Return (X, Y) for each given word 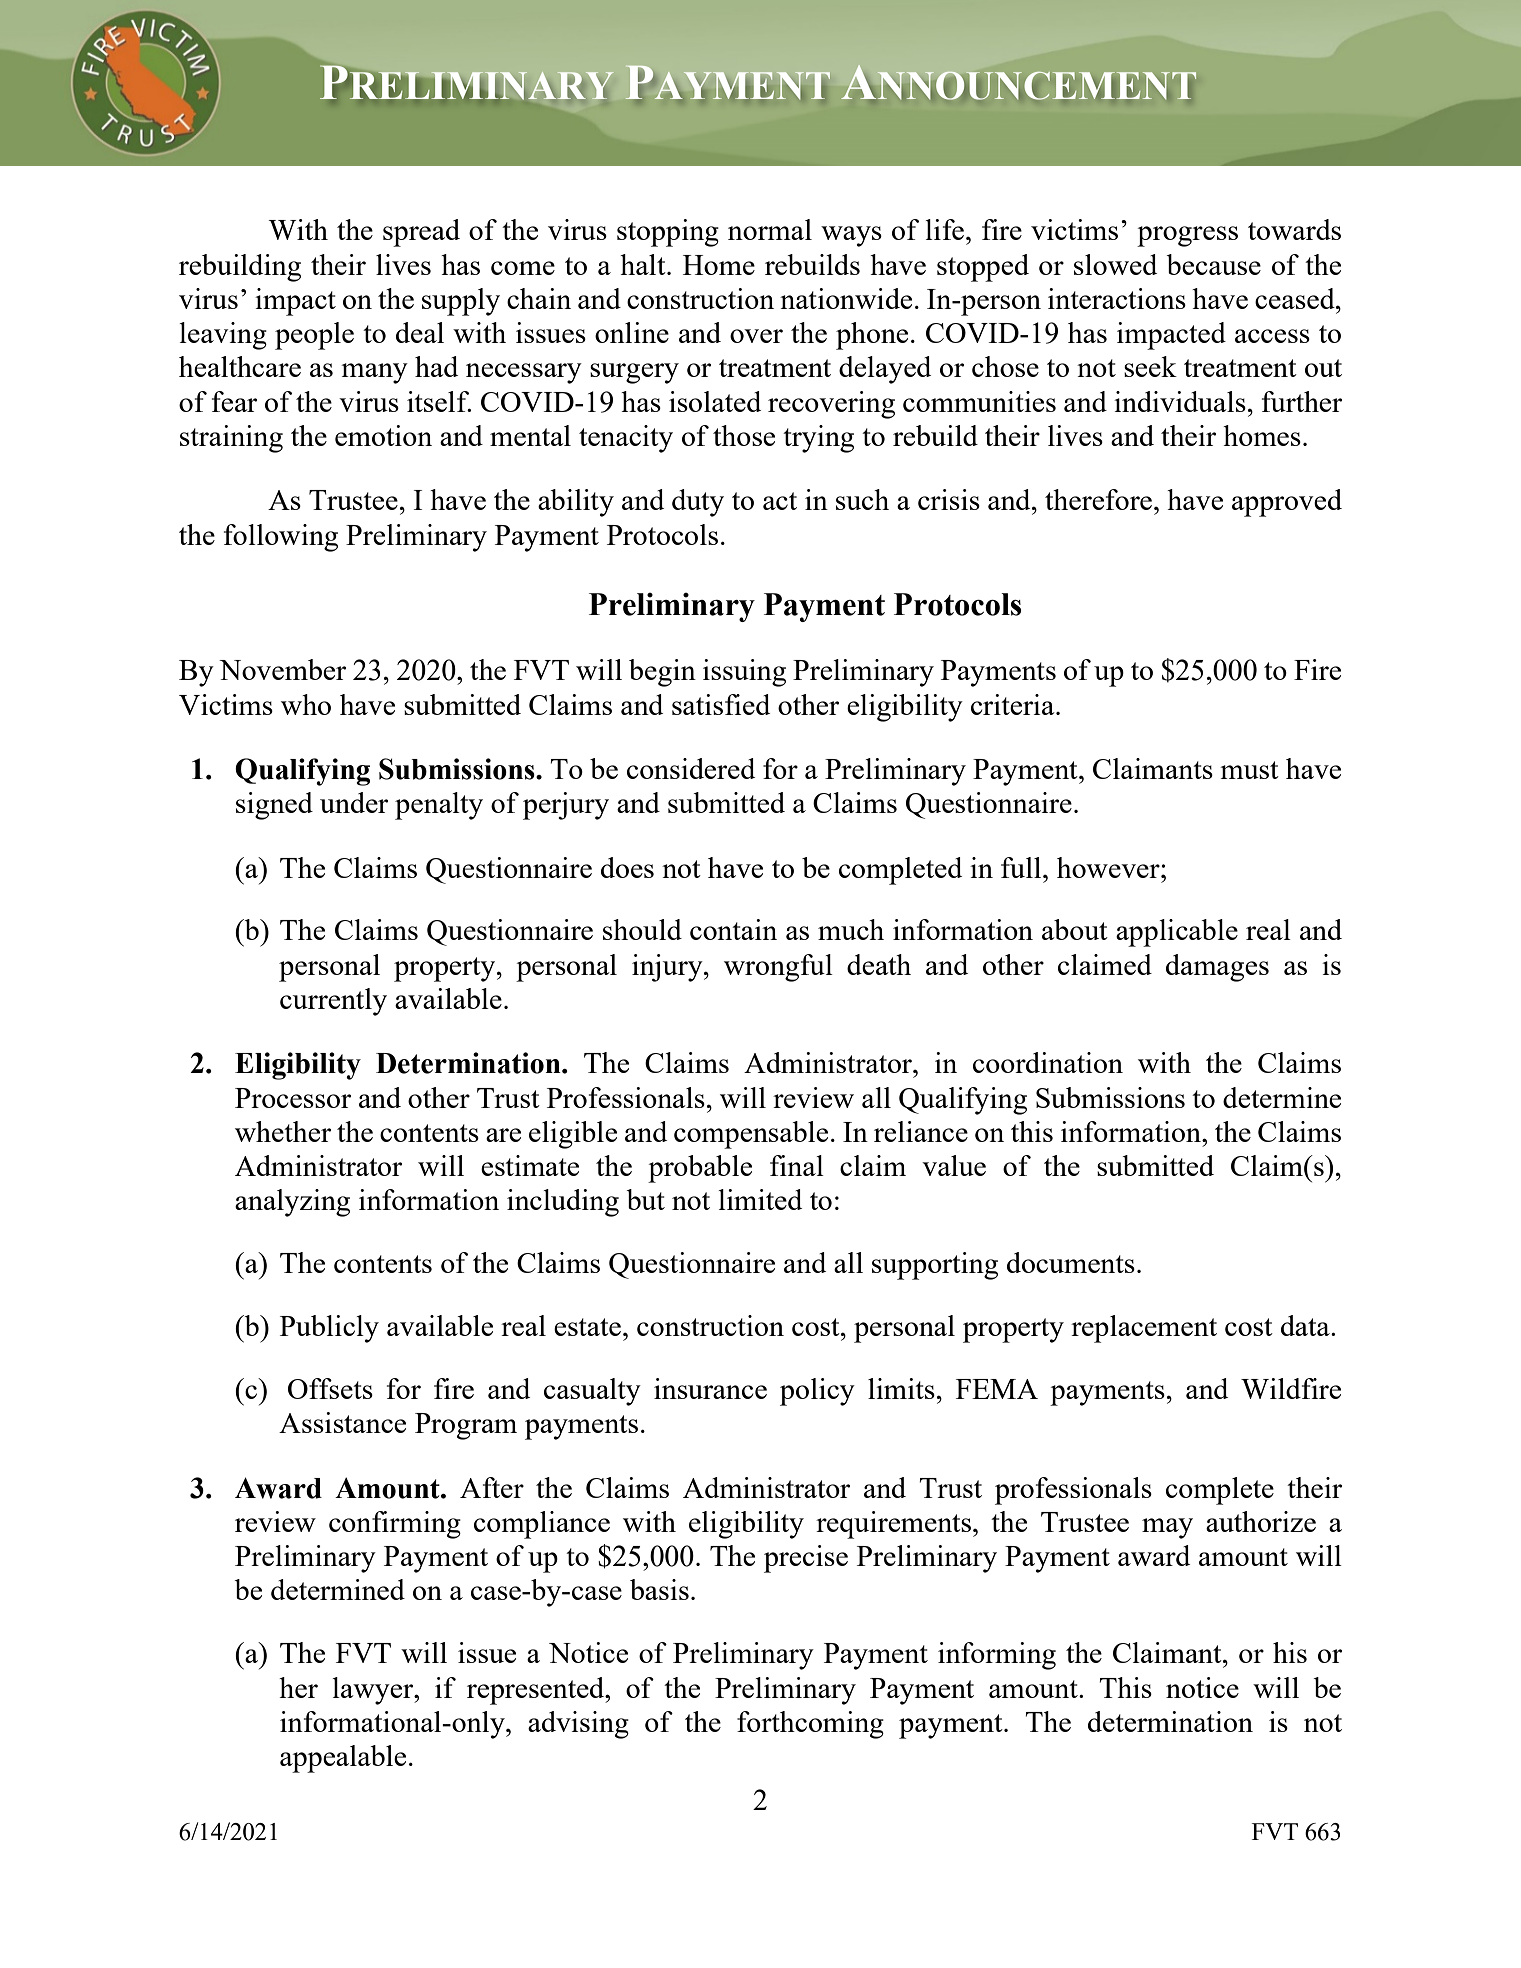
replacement (1144, 1329)
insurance (710, 1388)
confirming (395, 1525)
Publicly (329, 1329)
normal (770, 229)
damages (1217, 968)
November (282, 669)
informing (997, 1656)
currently (333, 1002)
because (1213, 264)
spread (421, 233)
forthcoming (810, 1725)
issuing (744, 673)
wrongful (778, 968)
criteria (1014, 704)
